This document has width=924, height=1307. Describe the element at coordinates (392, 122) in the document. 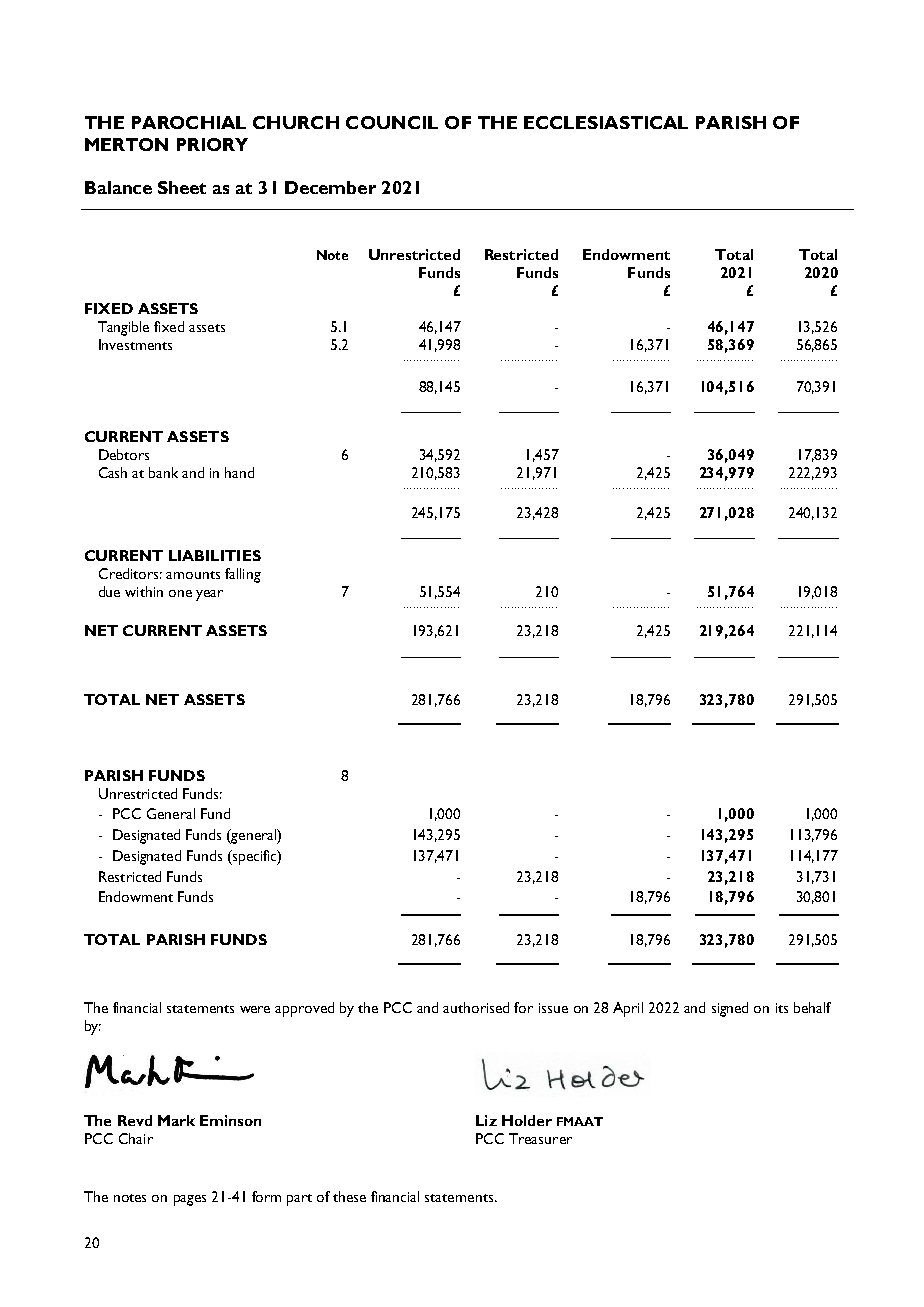

I see `COUNCIL` at that location.
